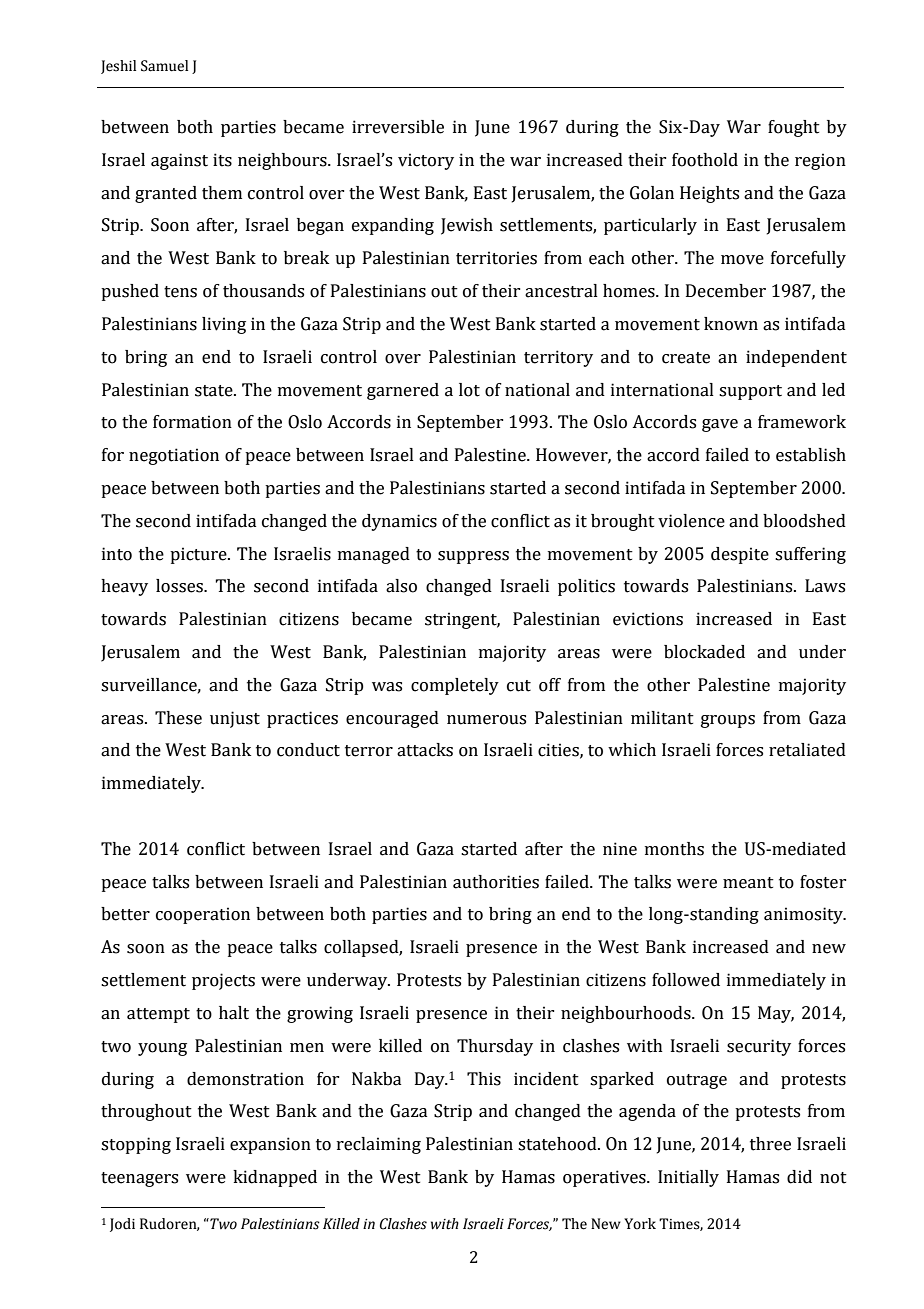 The image size is (924, 1309). What do you see at coordinates (496, 882) in the screenshot?
I see `authorities` at bounding box center [496, 882].
